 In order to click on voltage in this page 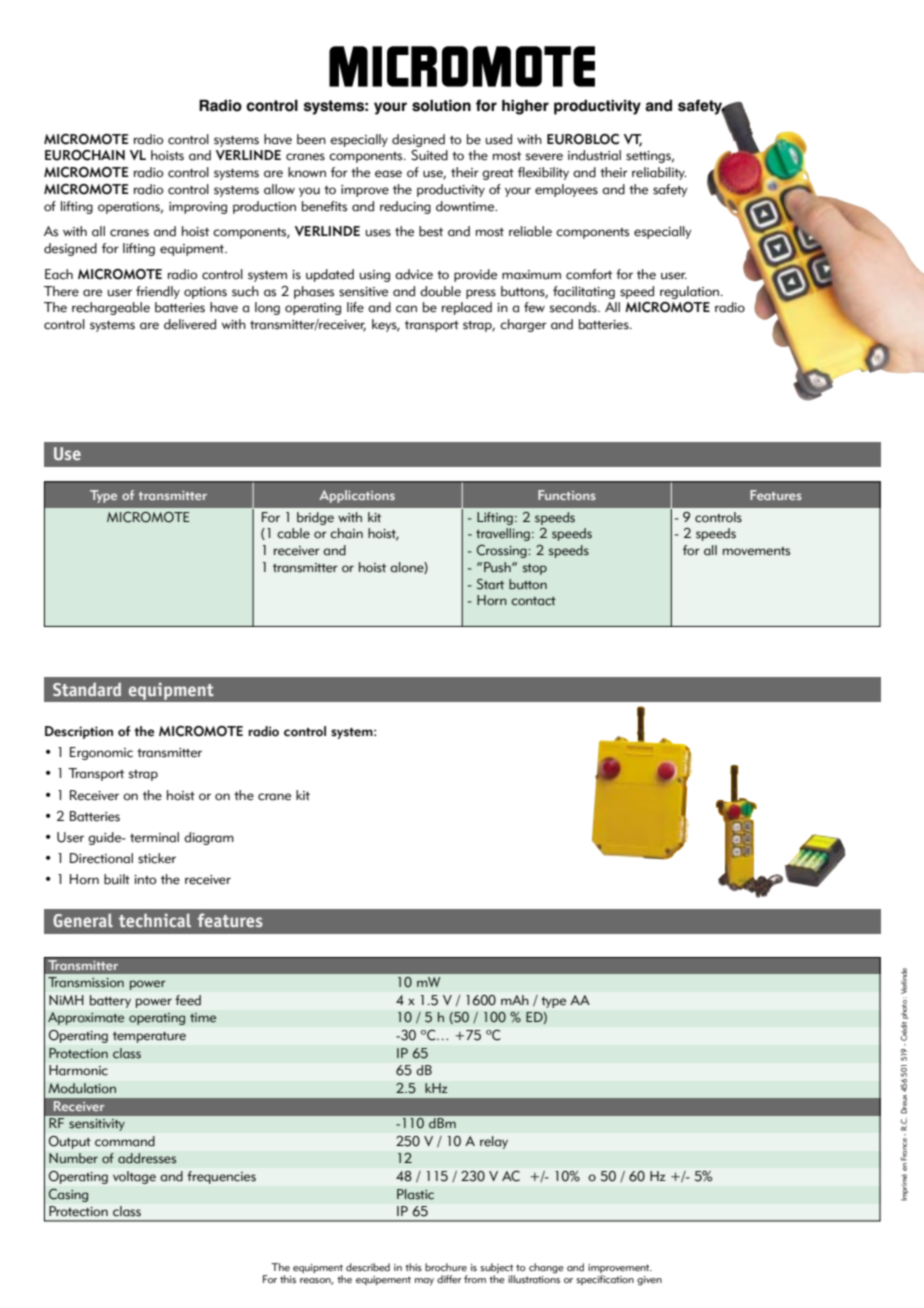, I will do `click(134, 1177)`.
